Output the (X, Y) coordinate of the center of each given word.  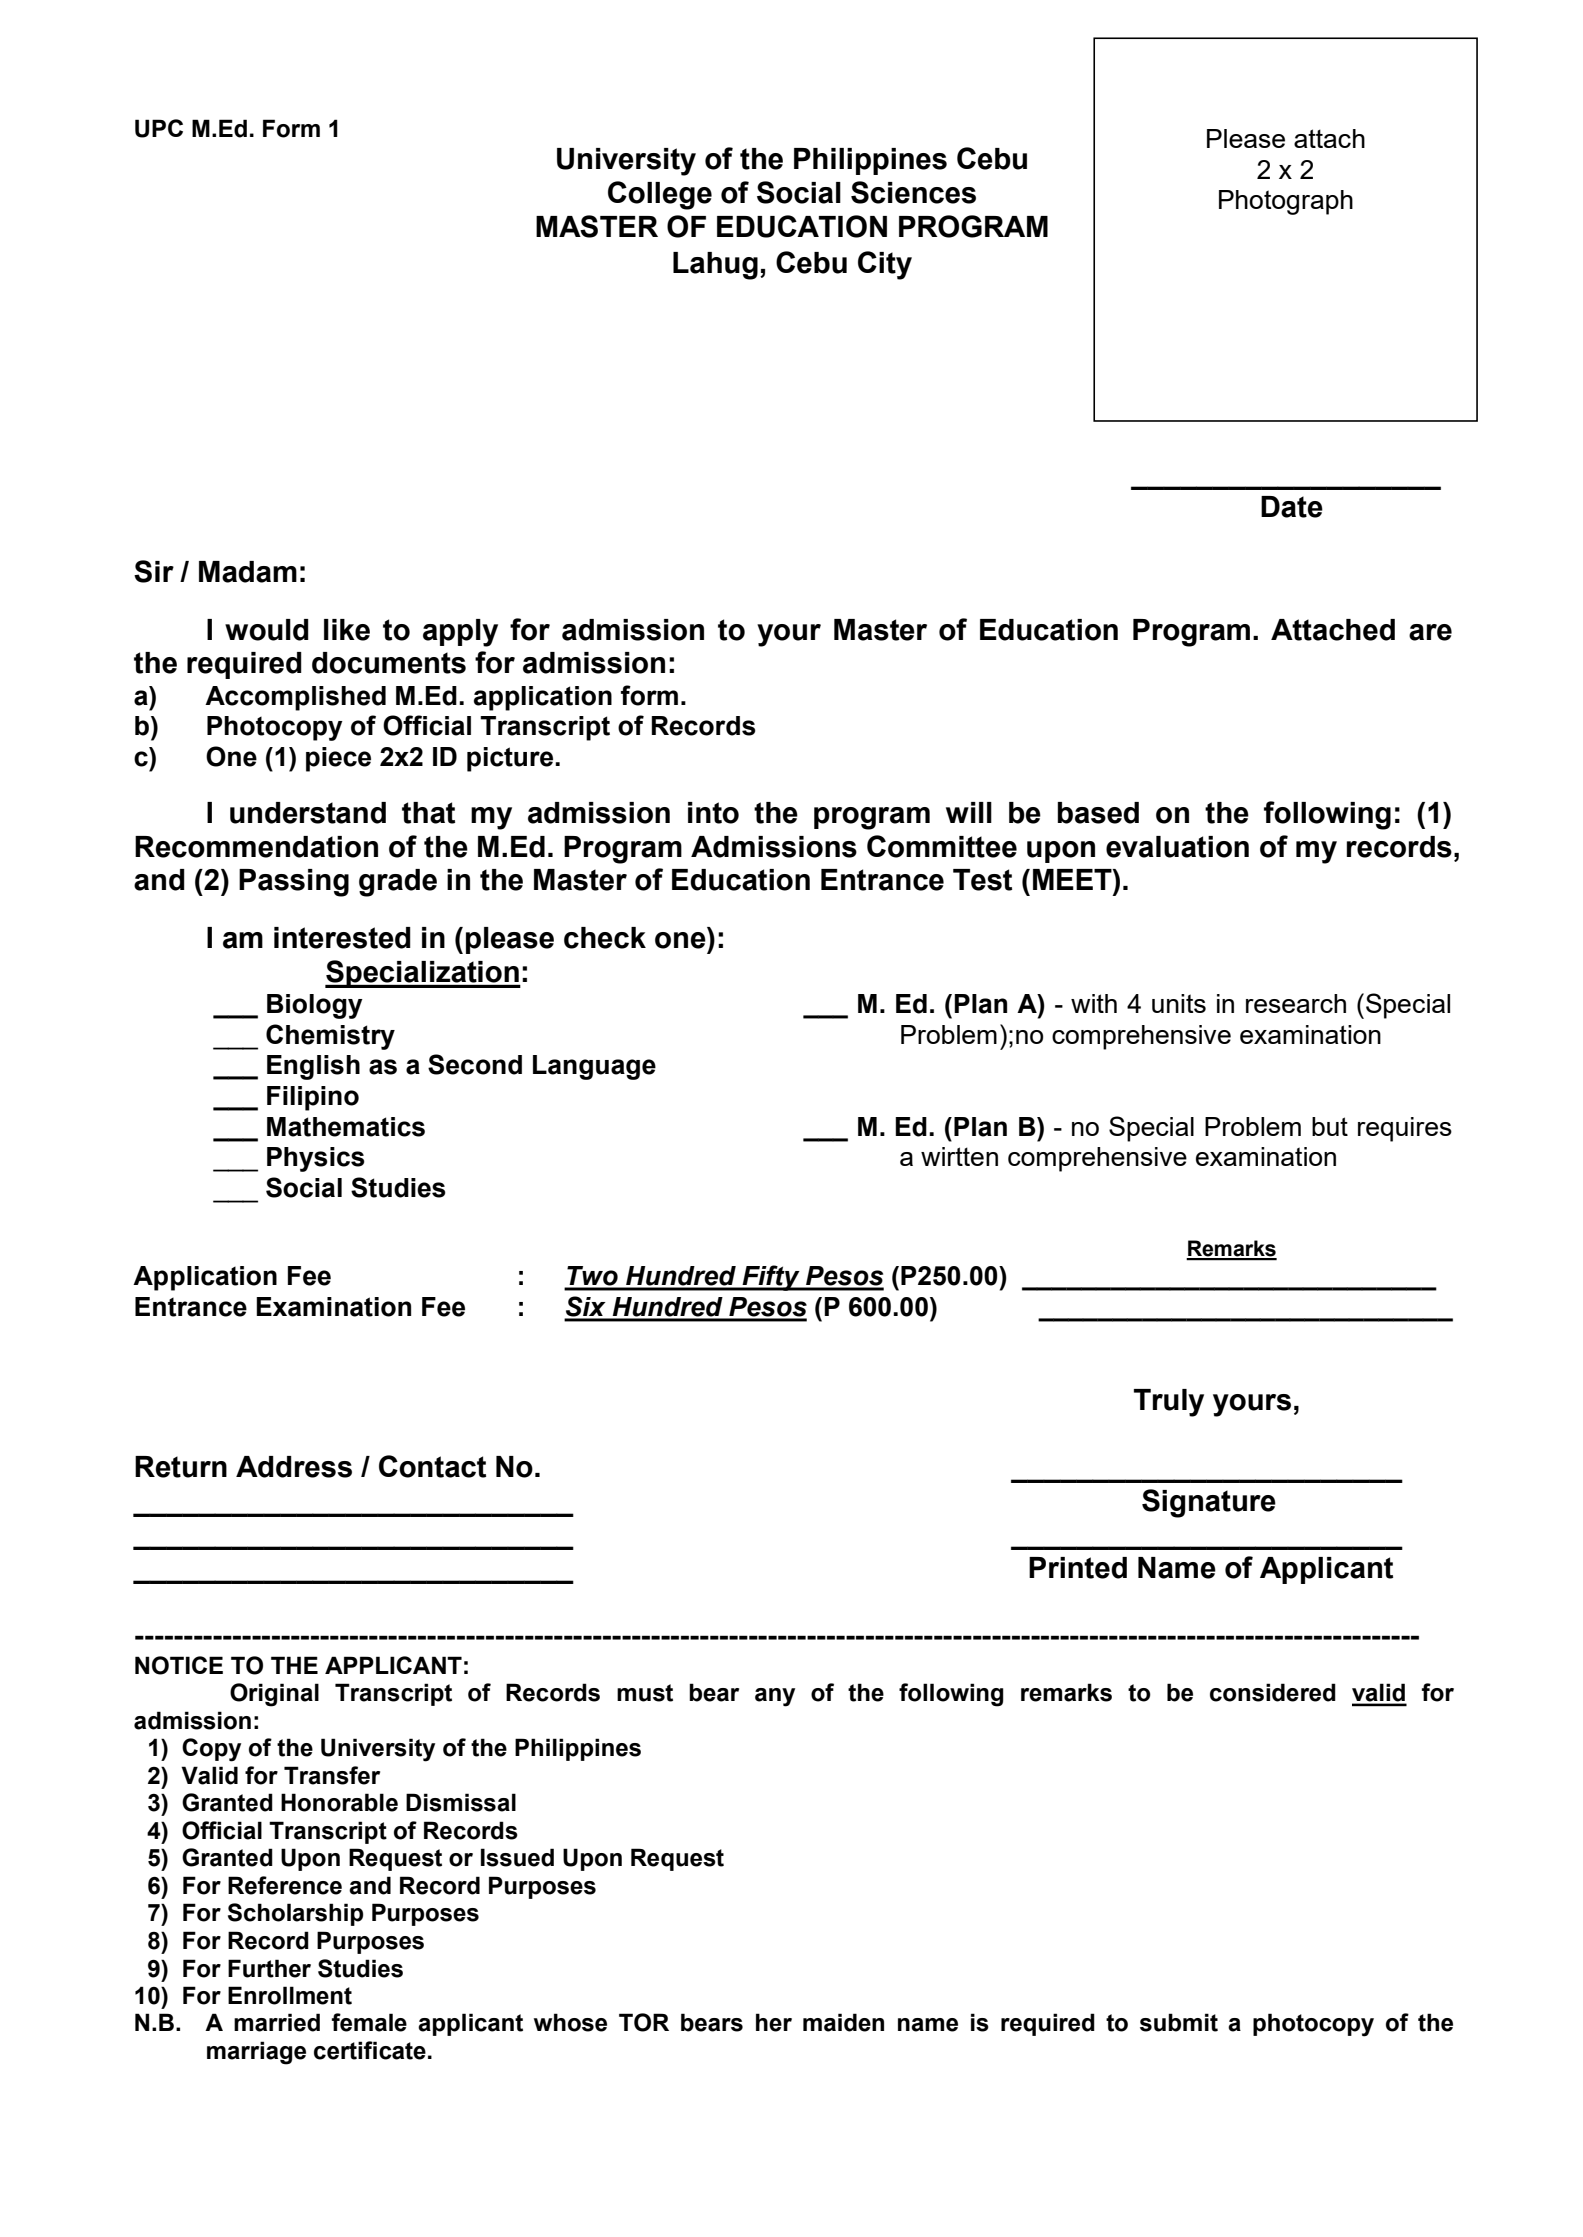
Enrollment (290, 1995)
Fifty (771, 1278)
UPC (159, 128)
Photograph (1286, 202)
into (713, 813)
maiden (843, 2022)
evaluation (1177, 847)
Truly (1169, 1403)
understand (308, 813)
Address (294, 1467)
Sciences (913, 192)
